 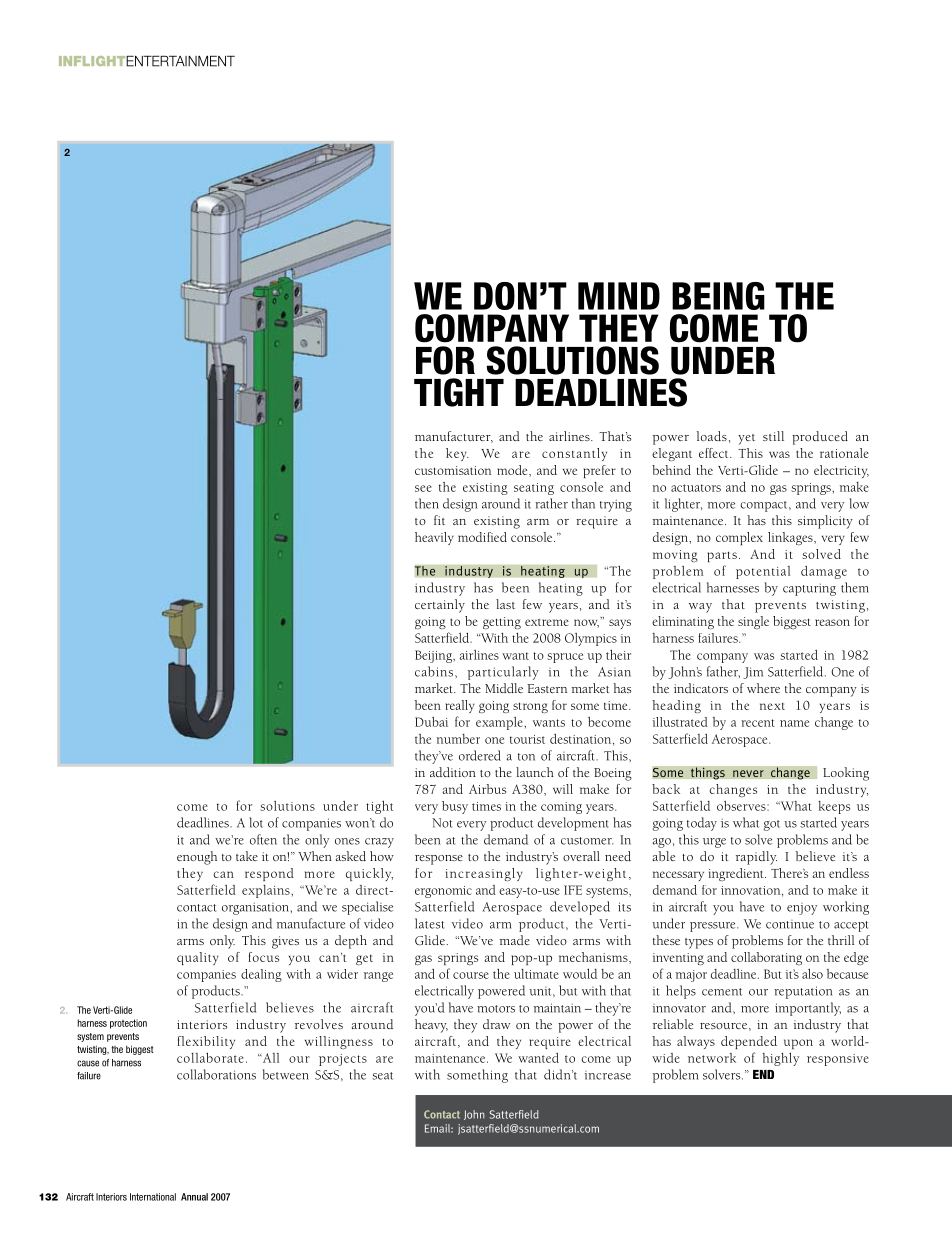 What do you see at coordinates (440, 606) in the screenshot?
I see `certainly` at bounding box center [440, 606].
